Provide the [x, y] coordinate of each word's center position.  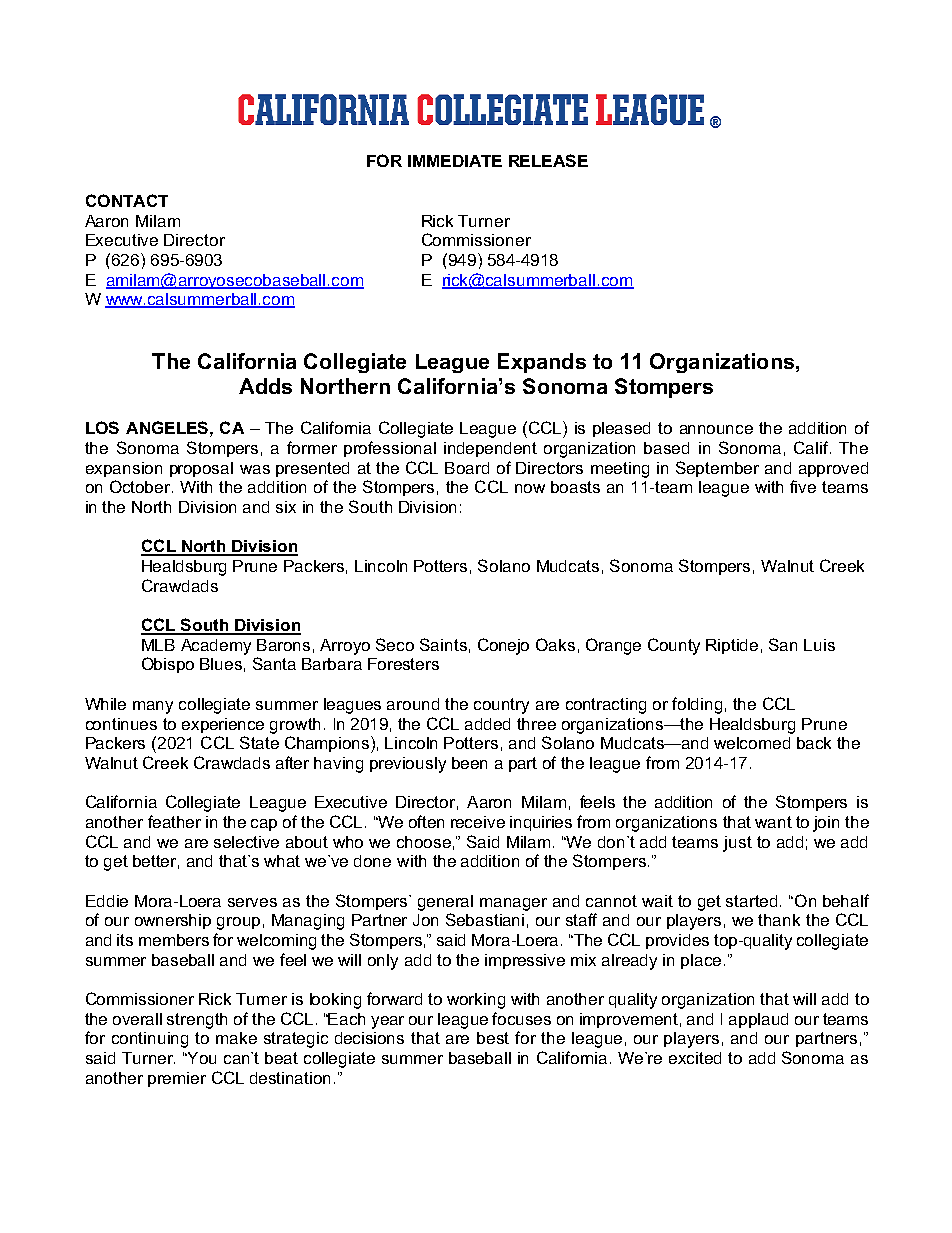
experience [223, 725]
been [469, 763]
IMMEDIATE [455, 161]
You [201, 1058]
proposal [201, 469]
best [493, 1038]
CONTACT [127, 200]
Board [467, 468]
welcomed [752, 743]
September [717, 469]
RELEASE [548, 160]
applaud [758, 1020]
